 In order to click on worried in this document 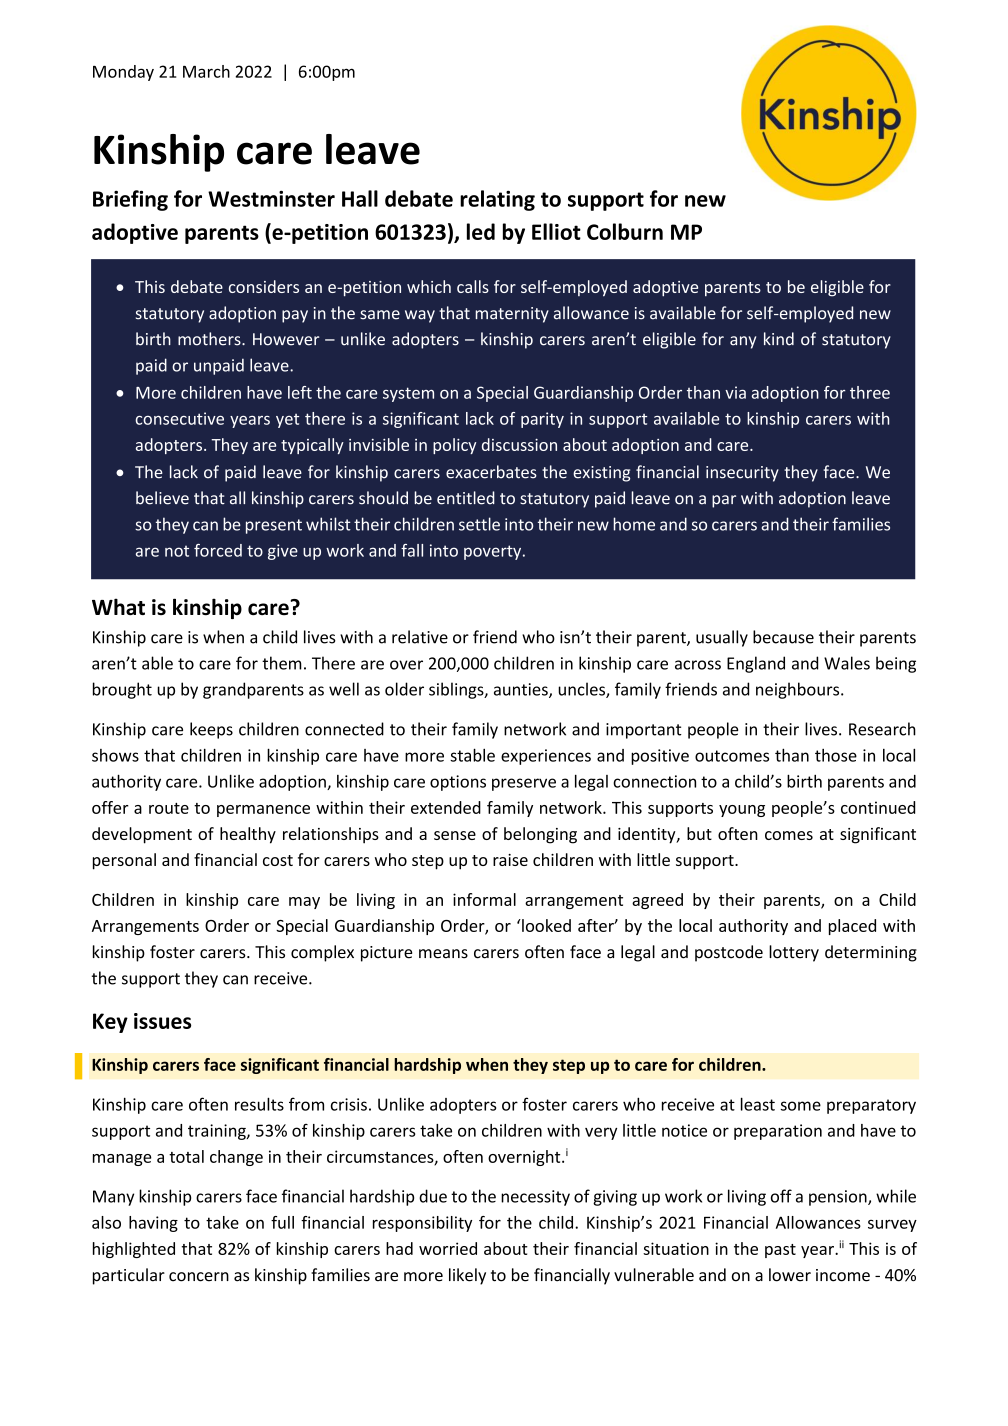, I will do `click(448, 1248)`.
